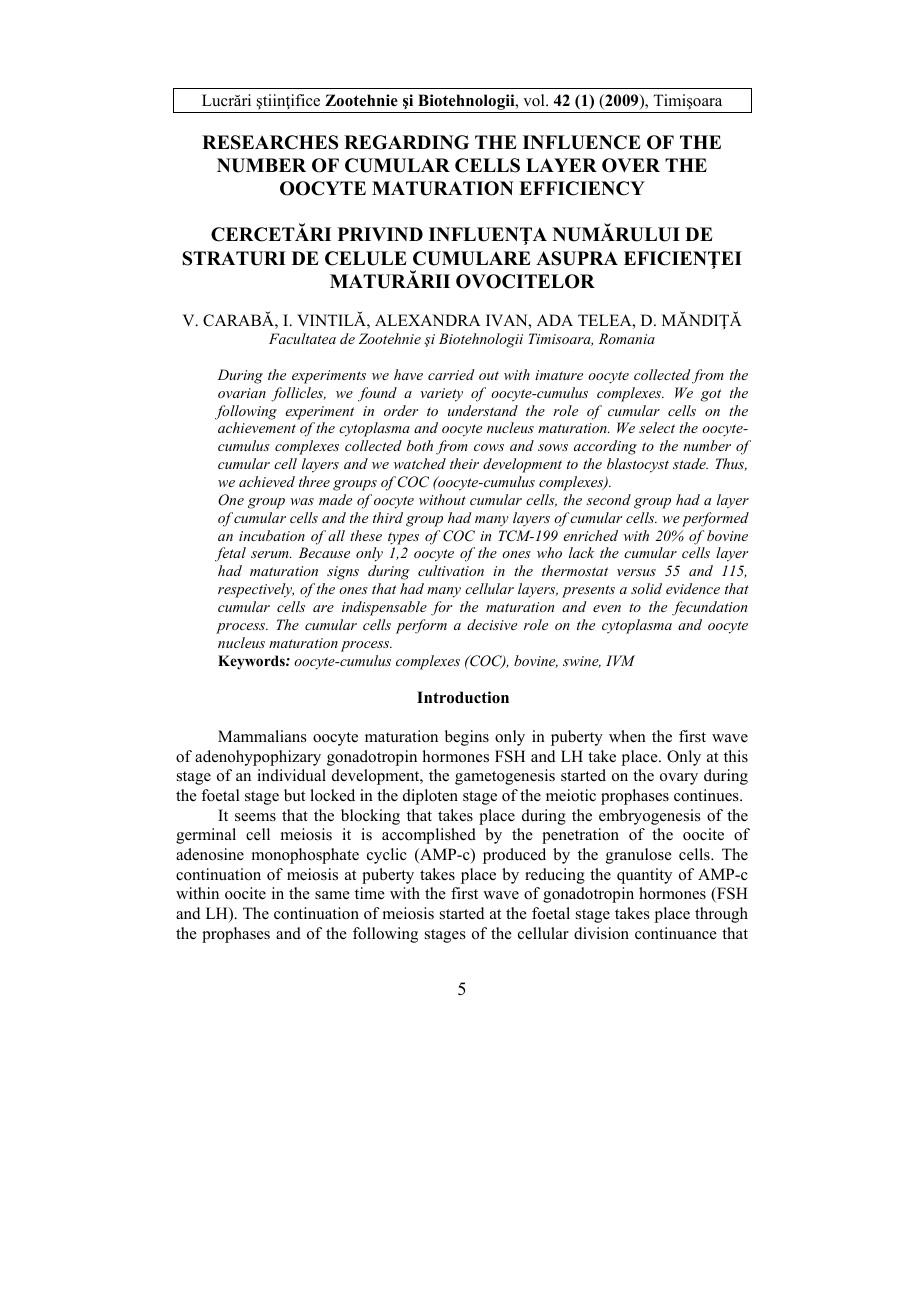 The height and width of the screenshot is (1308, 924). I want to click on ovarian, so click(242, 393).
